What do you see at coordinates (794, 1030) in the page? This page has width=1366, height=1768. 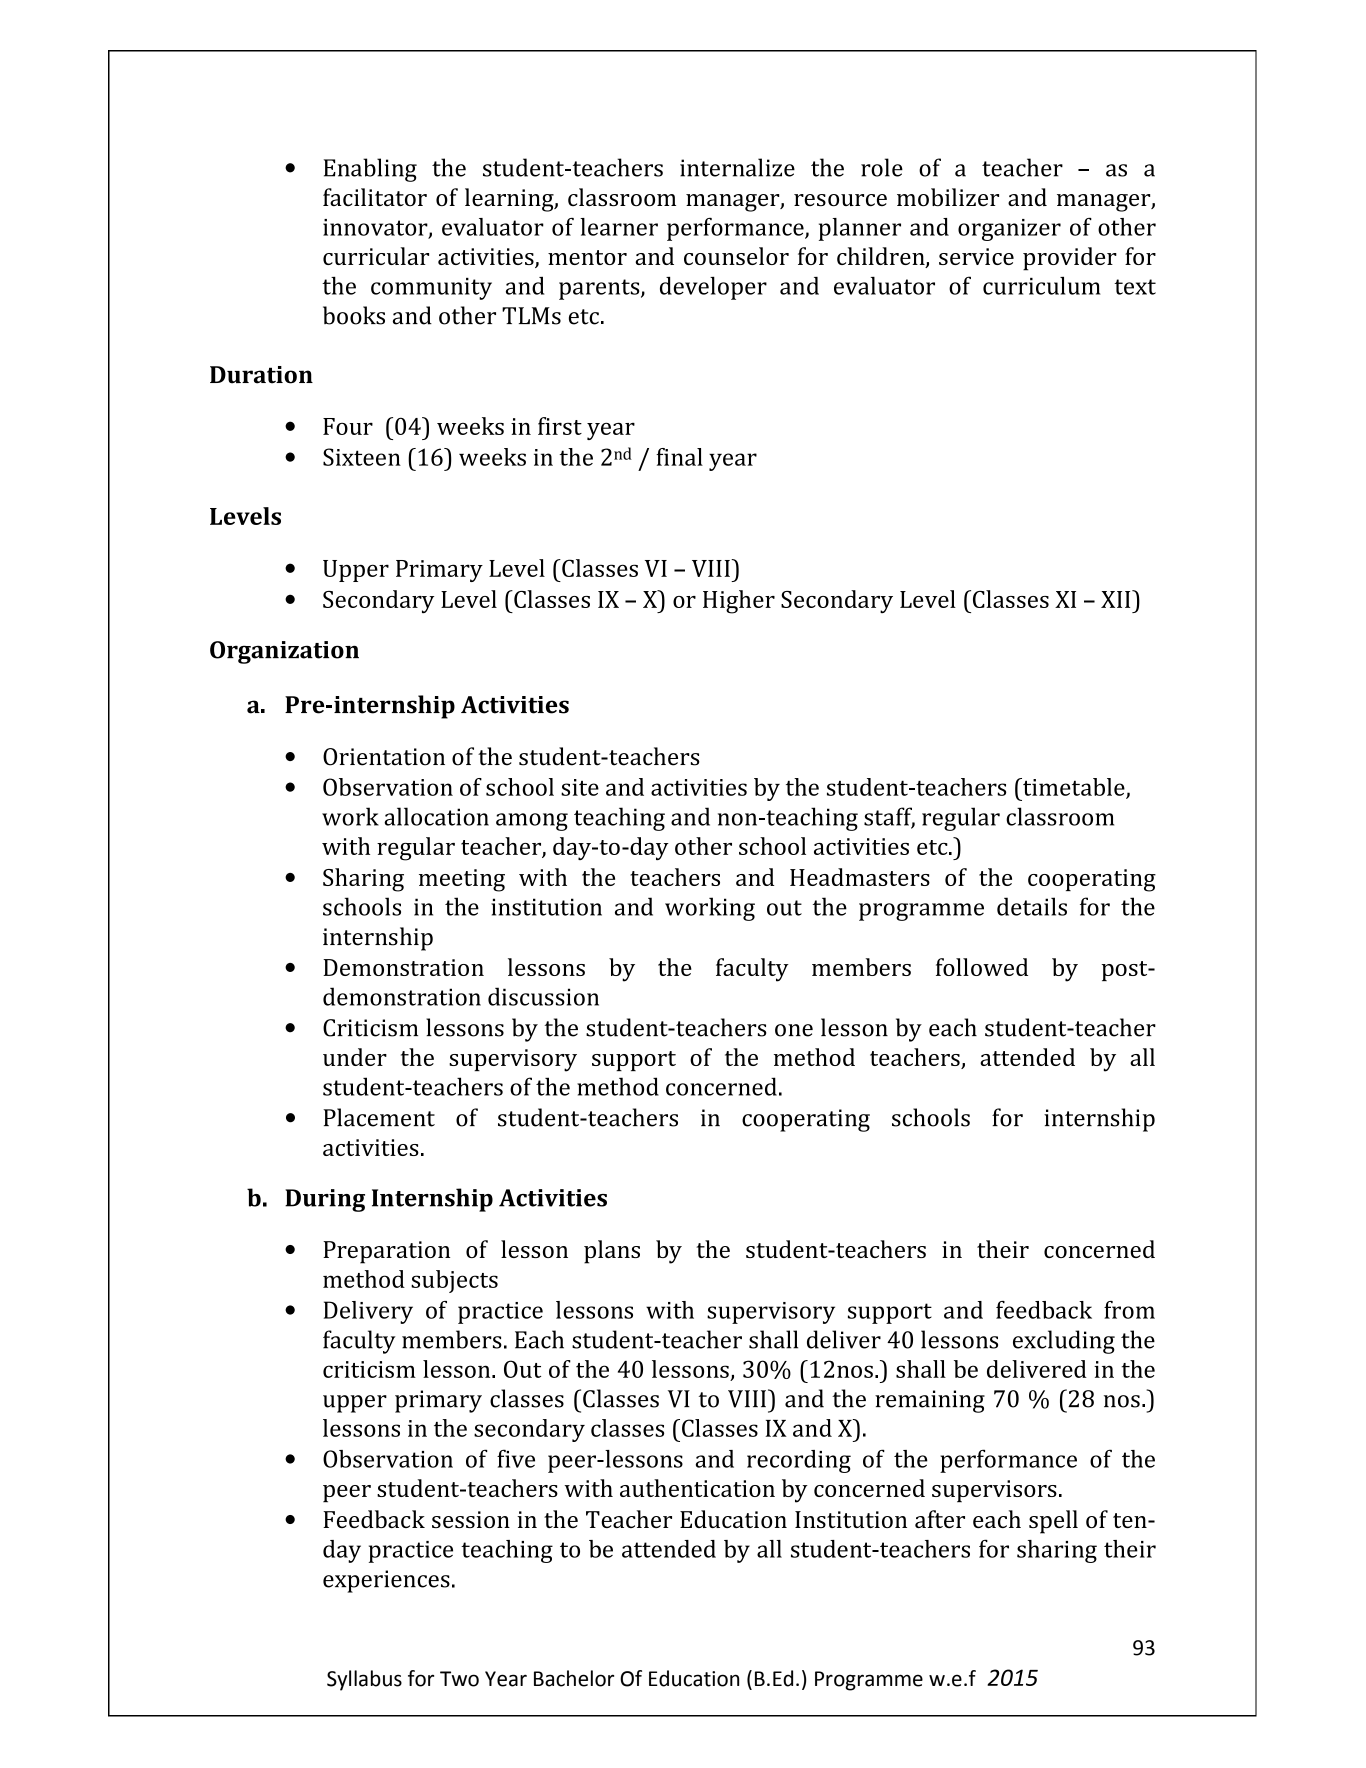 I see `one` at bounding box center [794, 1030].
